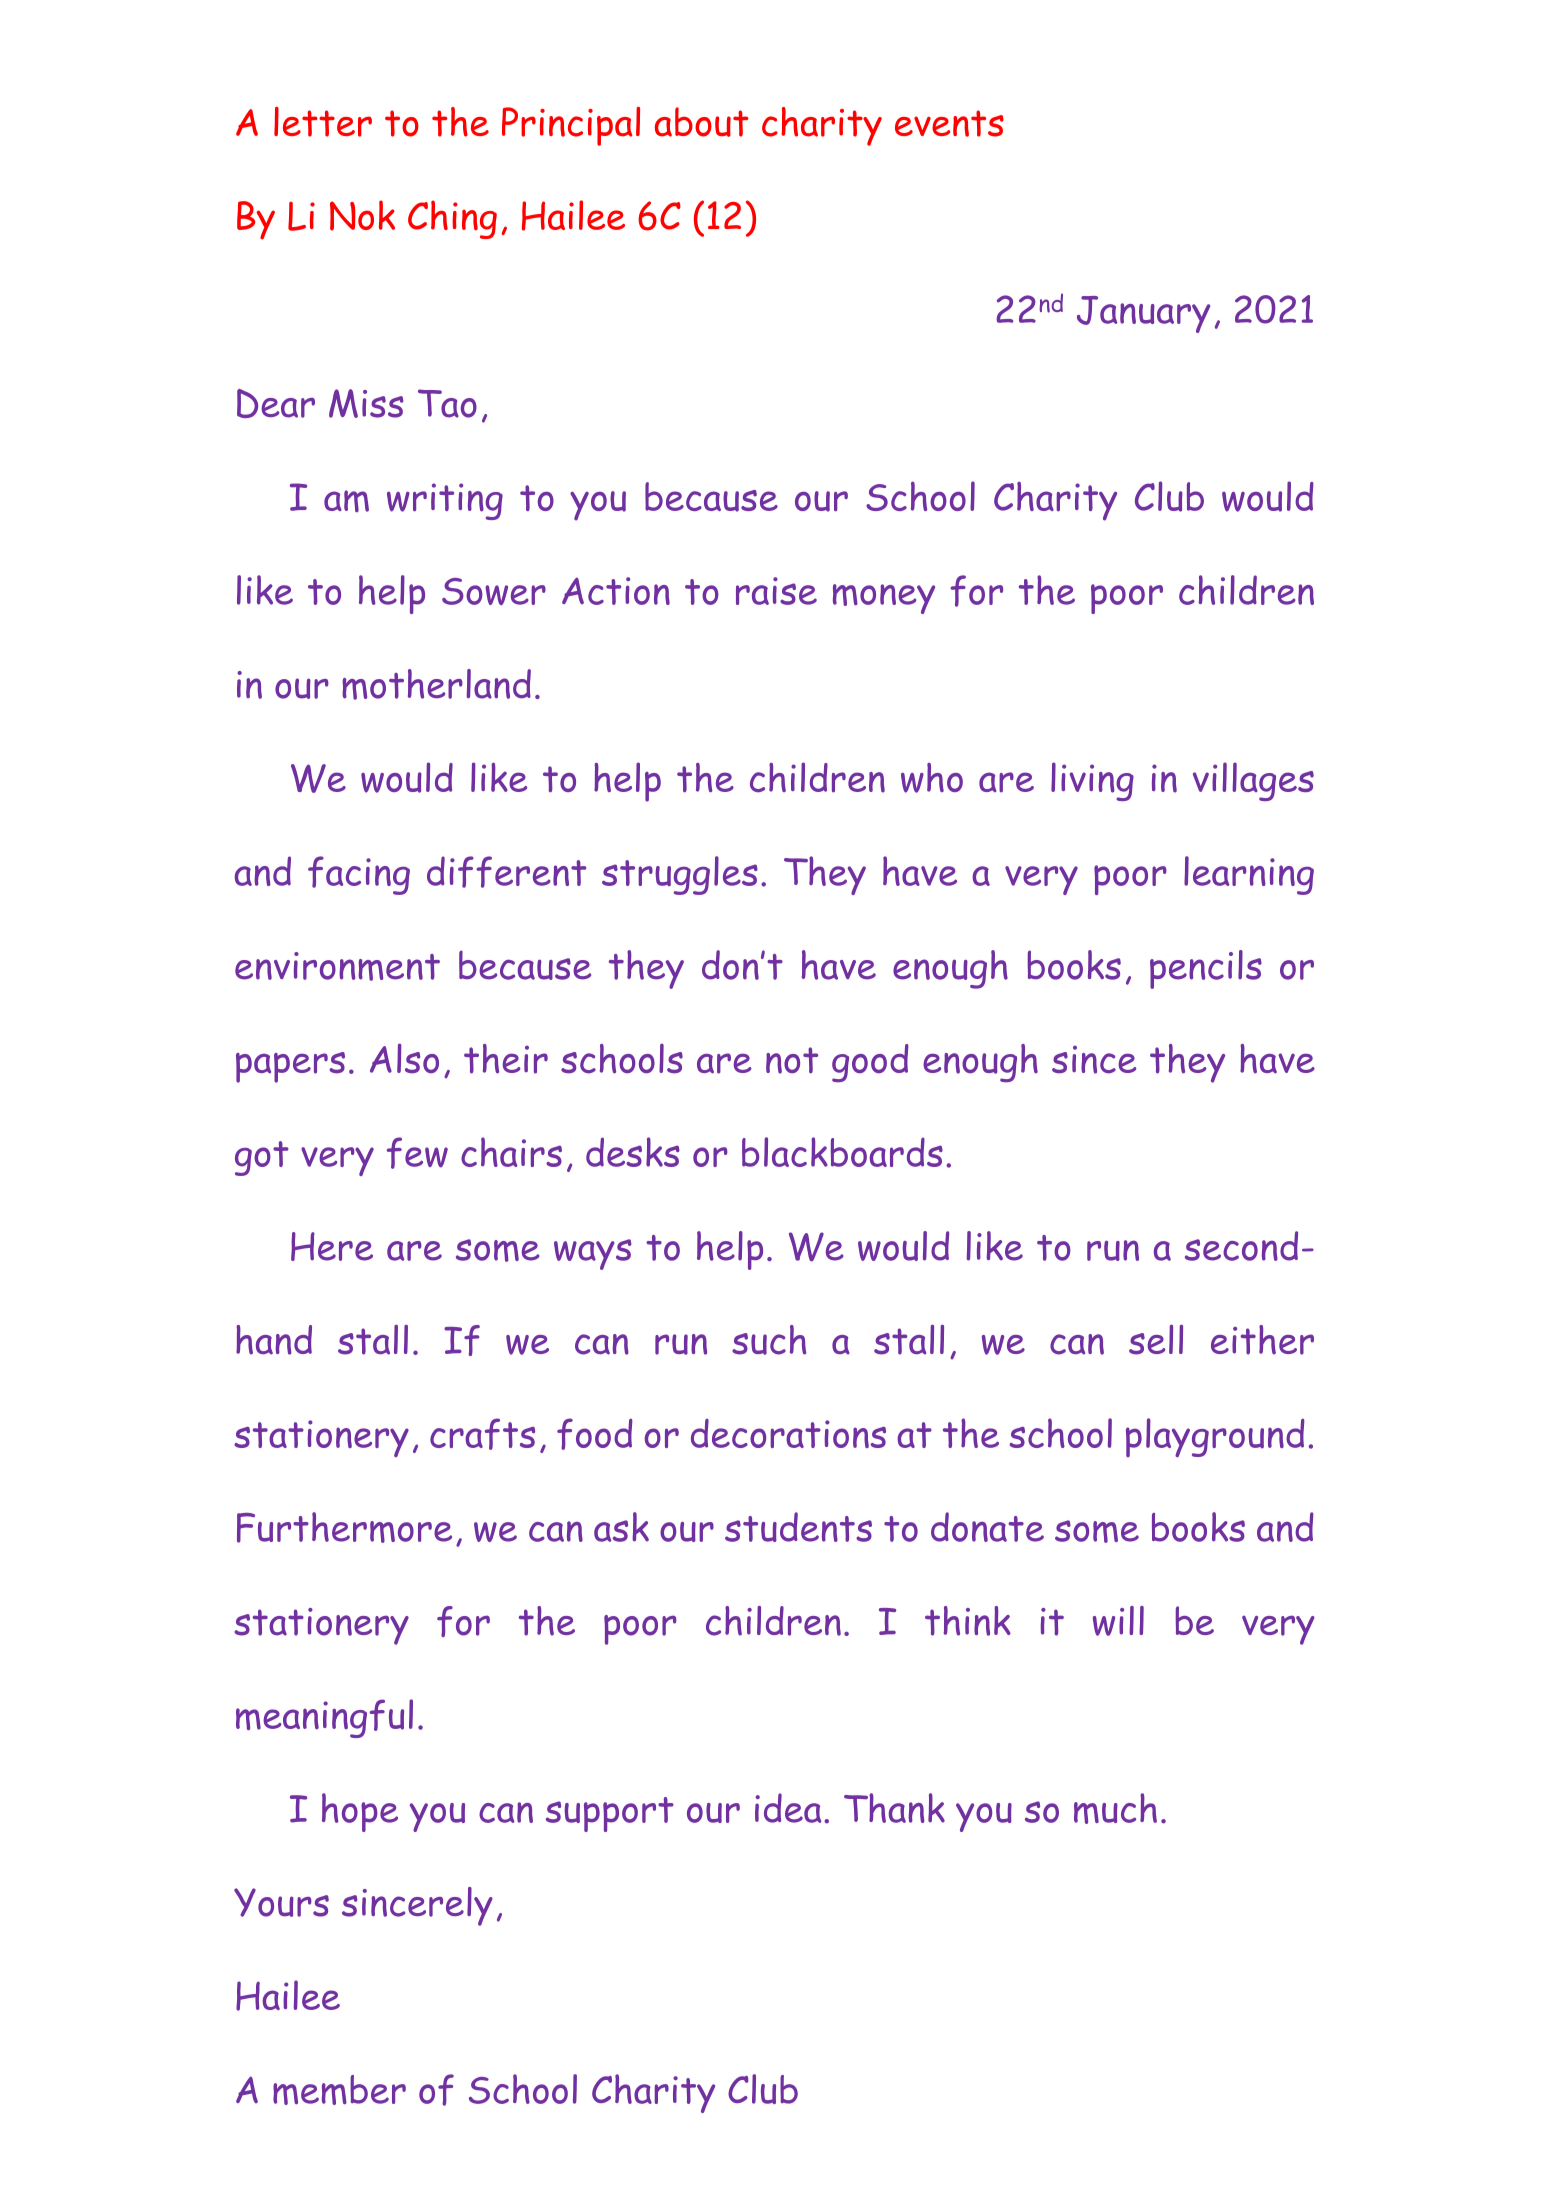 This screenshot has height=2191, width=1549. What do you see at coordinates (788, 1433) in the screenshot?
I see `decorations` at bounding box center [788, 1433].
